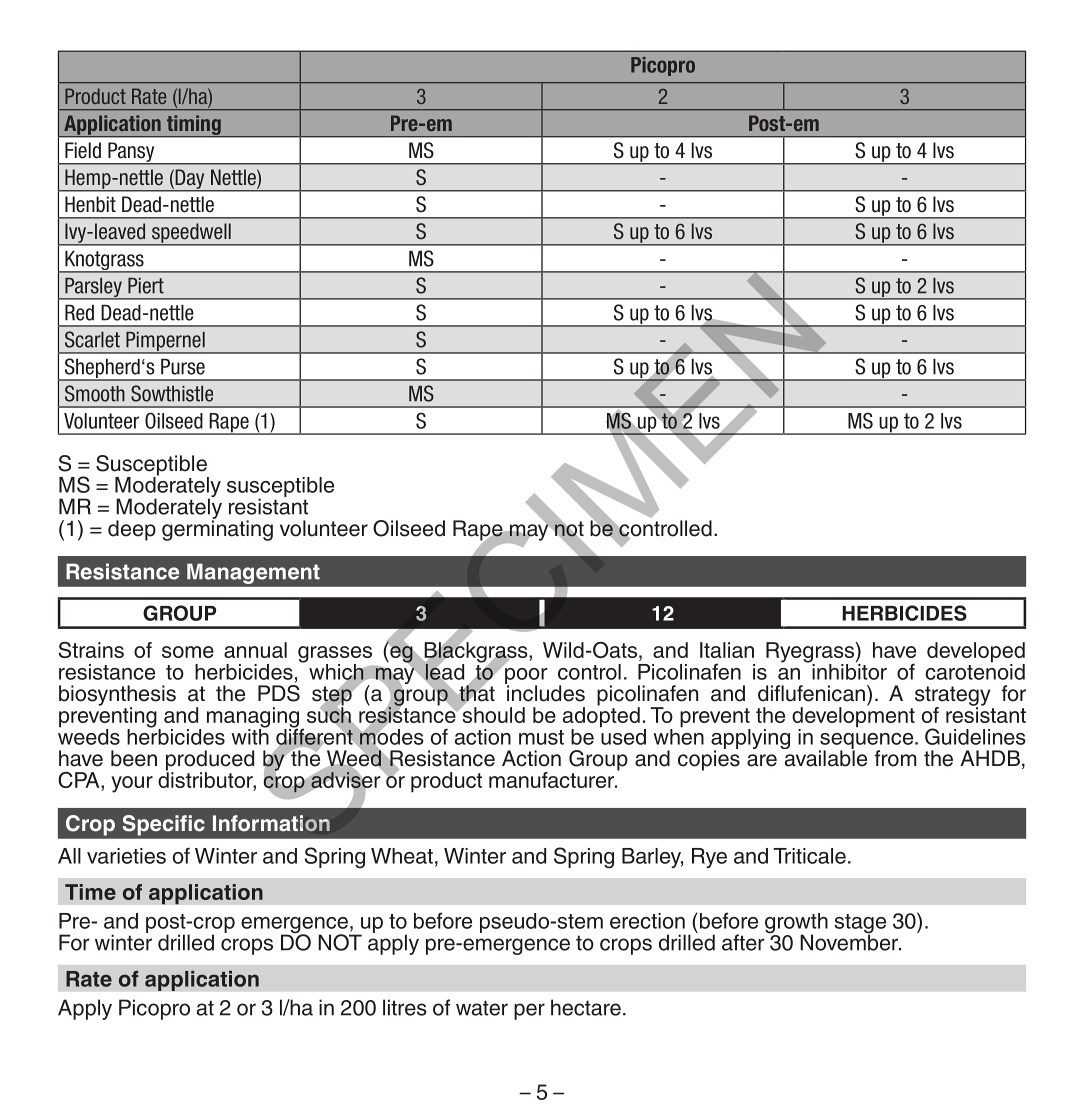  I want to click on poor, so click(526, 677).
